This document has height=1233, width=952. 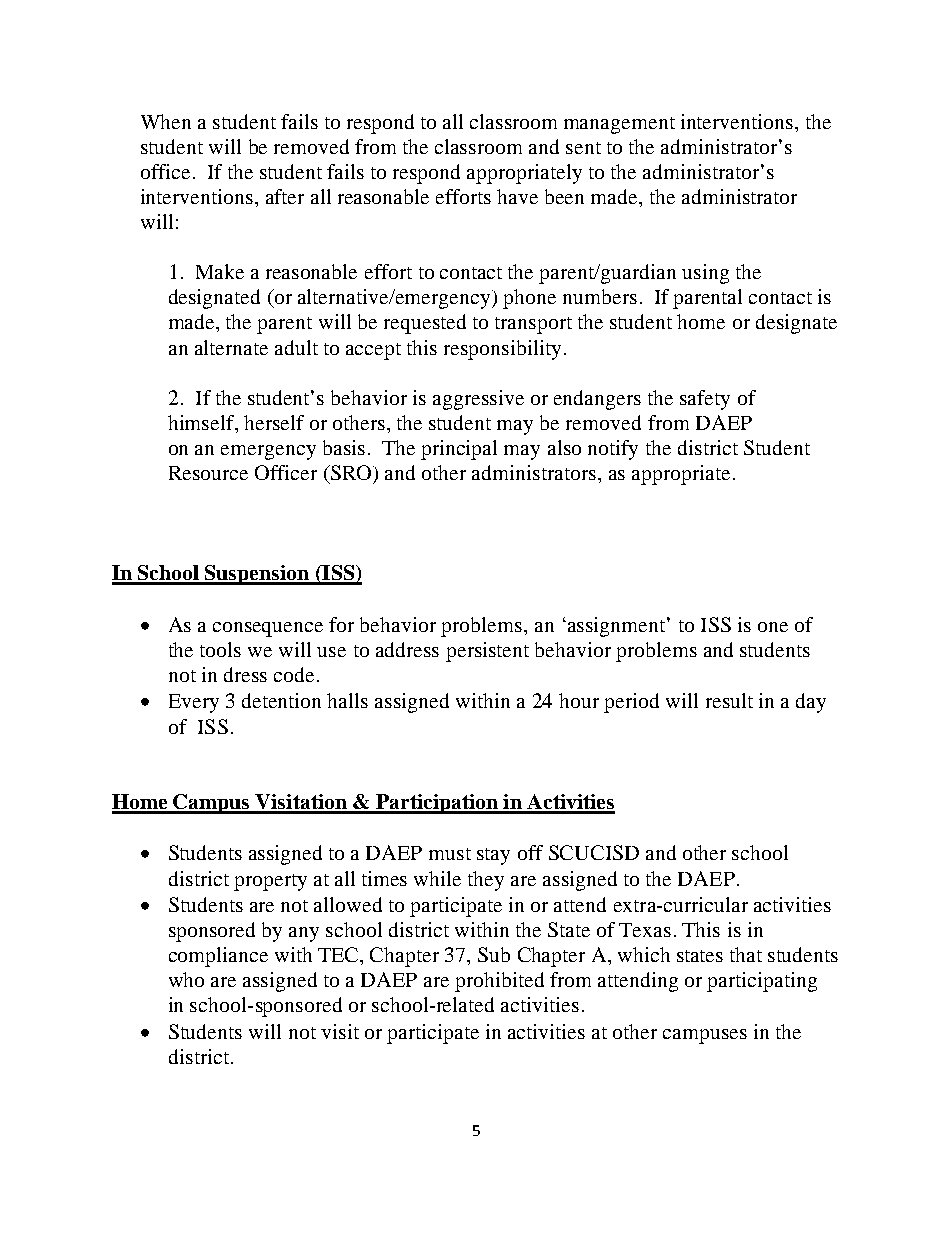 What do you see at coordinates (285, 196) in the document?
I see `after` at bounding box center [285, 196].
